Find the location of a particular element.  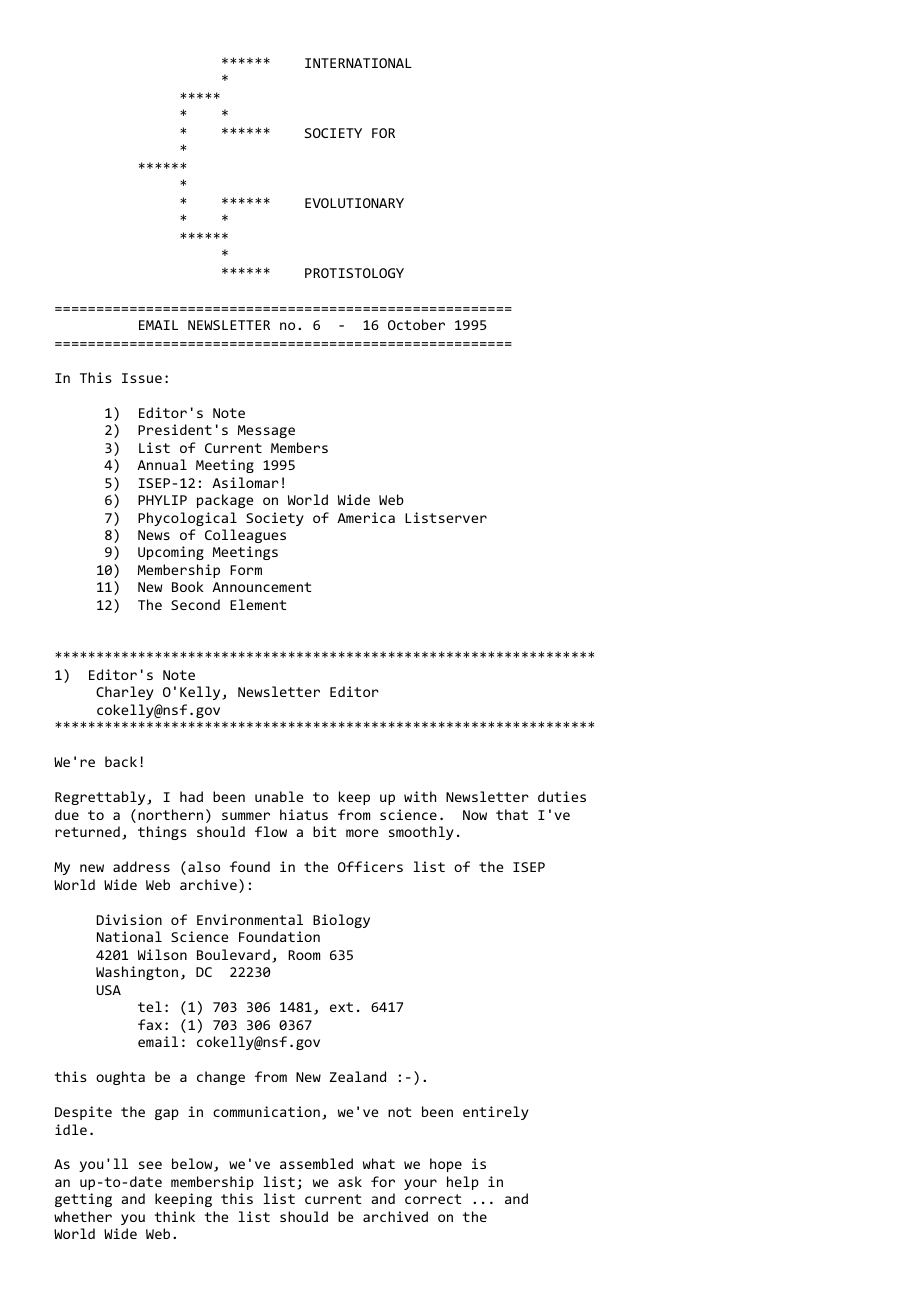

October is located at coordinates (416, 324).
